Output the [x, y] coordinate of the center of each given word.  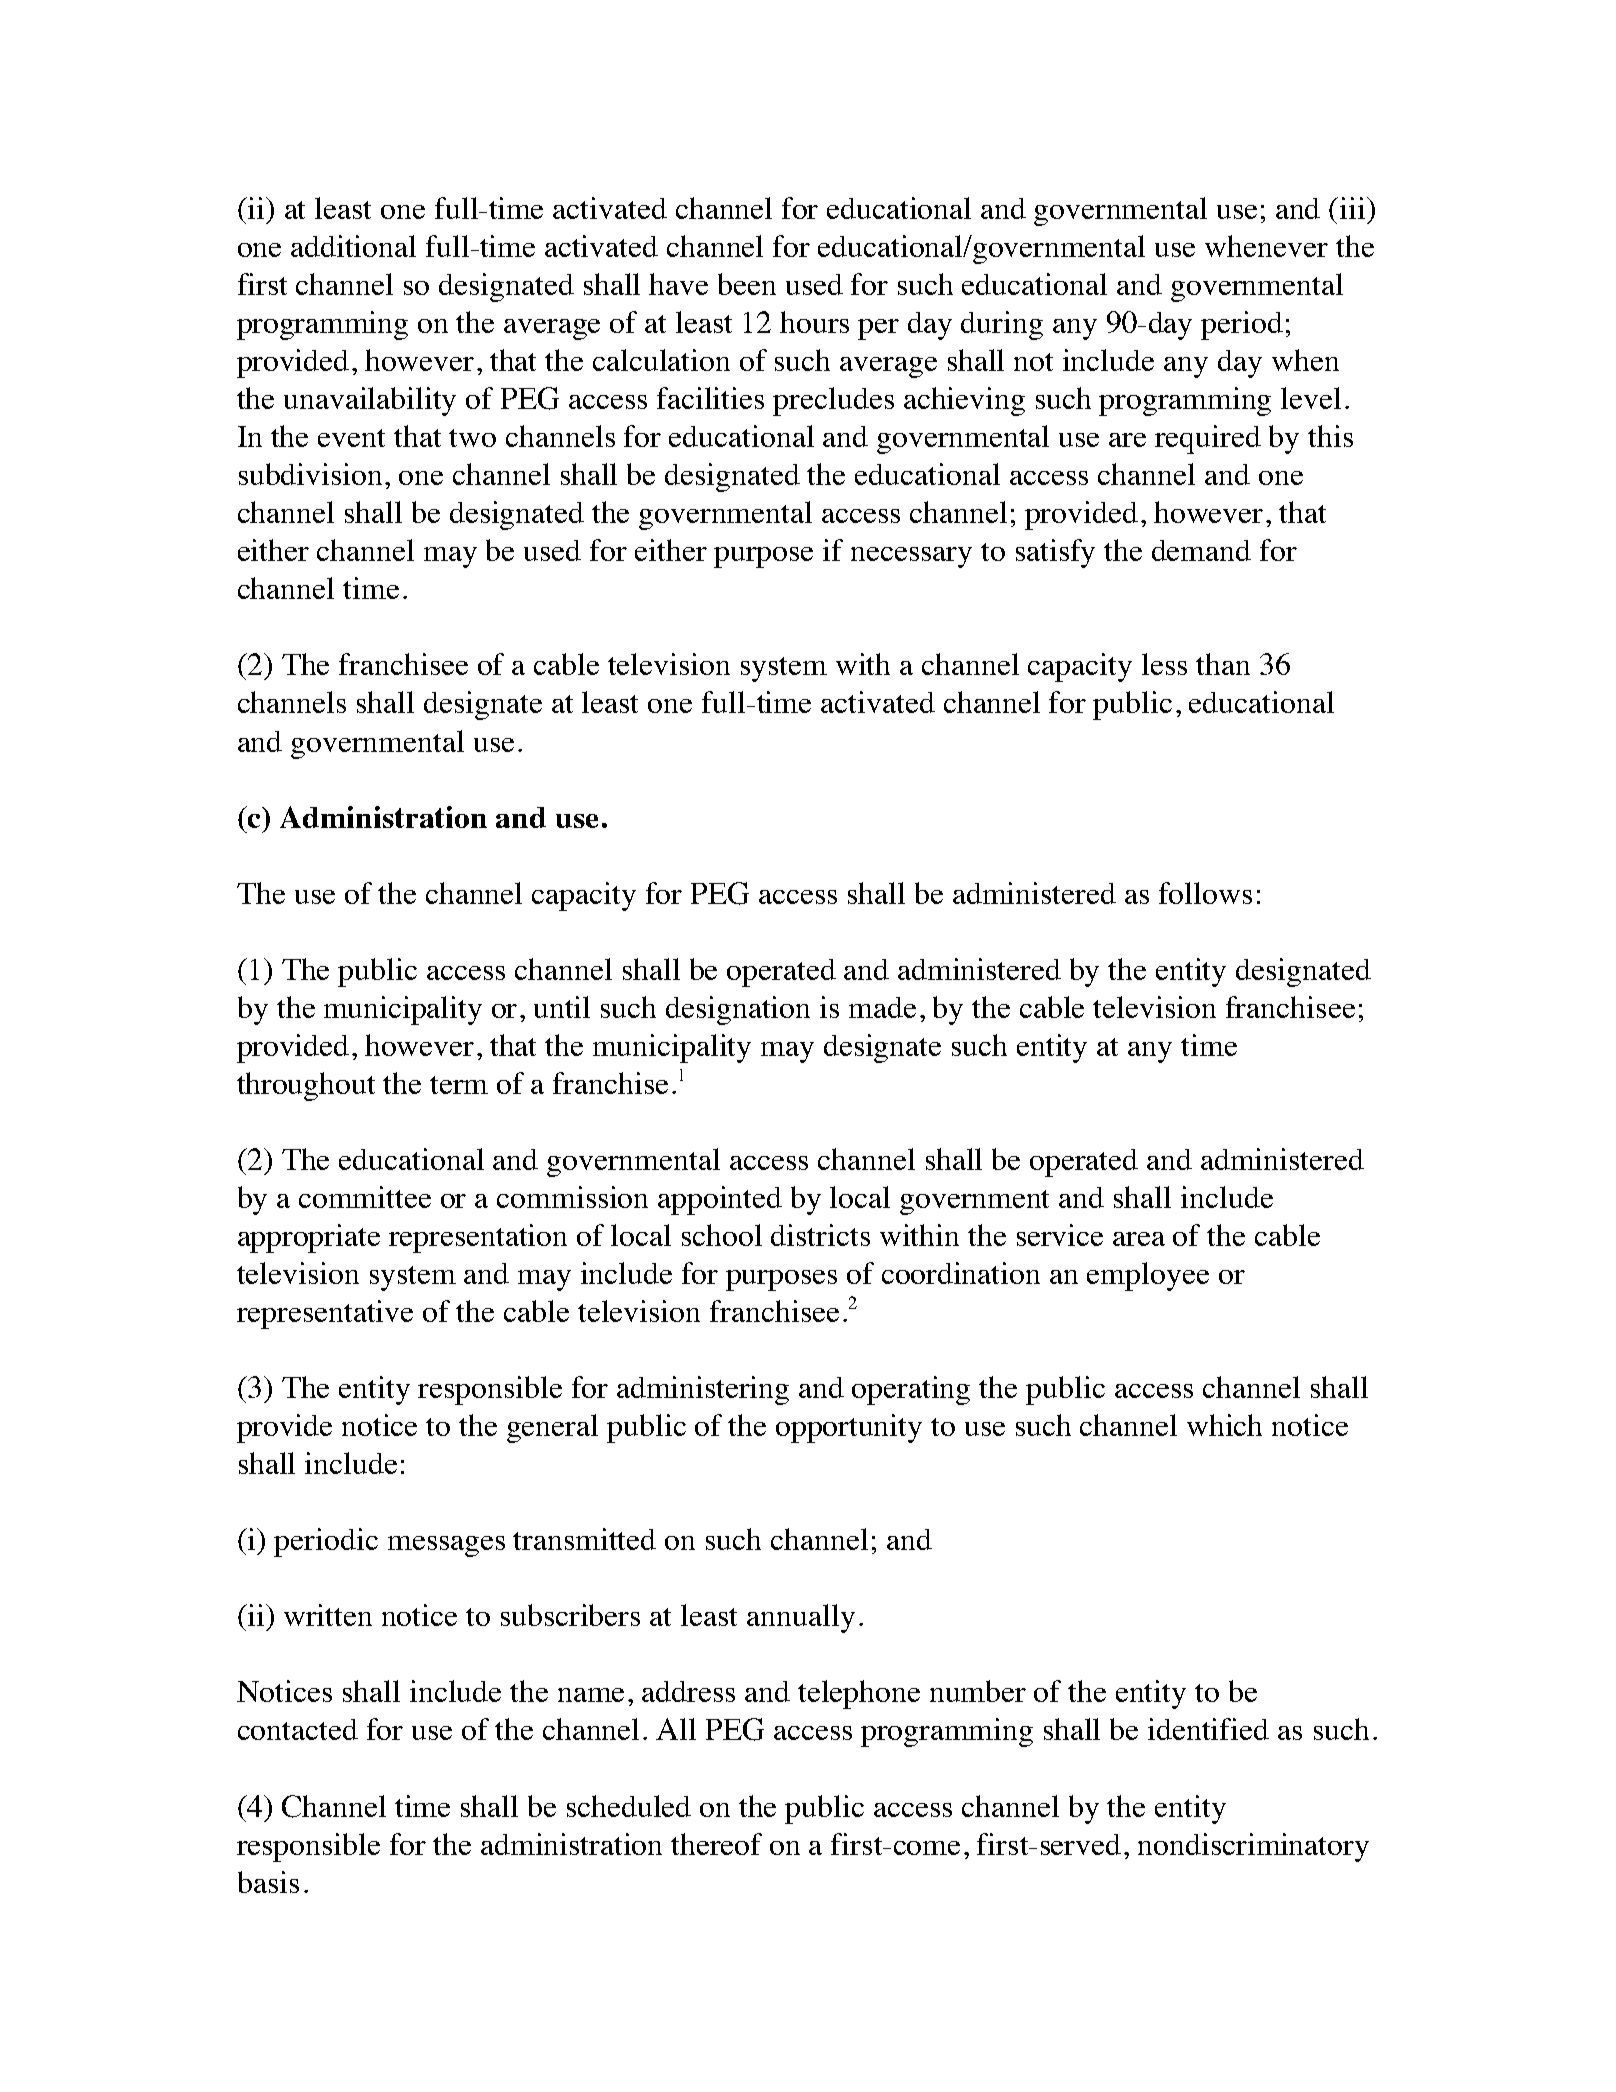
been [747, 284]
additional [353, 246]
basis [268, 1882]
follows [1205, 893]
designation [738, 1010]
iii [1354, 208]
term [459, 1085]
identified [1208, 1729]
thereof [716, 1844]
